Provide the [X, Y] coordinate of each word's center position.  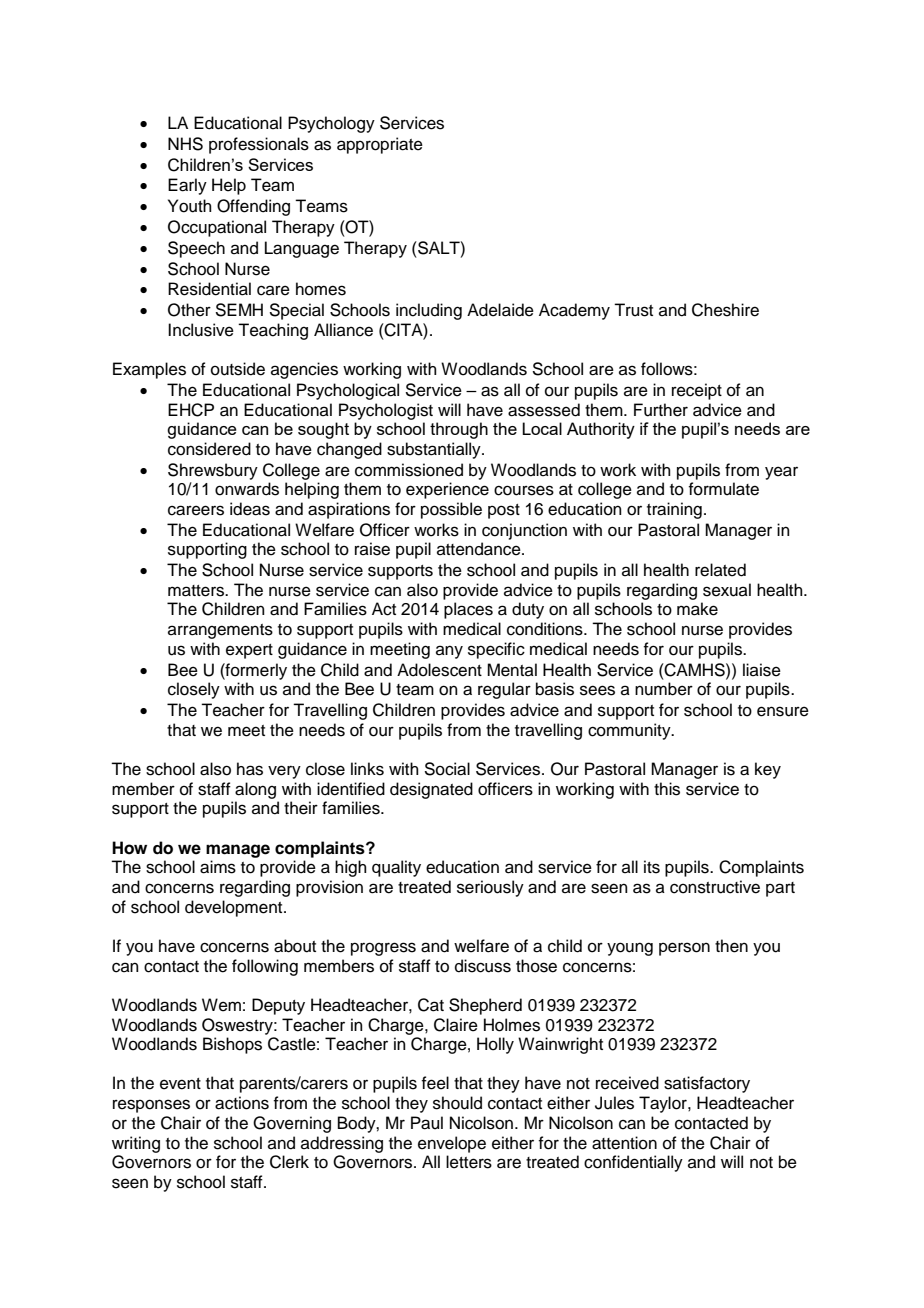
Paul [427, 1123]
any [449, 652]
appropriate [380, 145]
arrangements [220, 631]
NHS [185, 144]
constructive [715, 887]
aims [218, 867]
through [459, 430]
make [697, 609]
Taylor [664, 1104]
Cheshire [725, 310]
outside [238, 369]
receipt [697, 391]
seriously [490, 888]
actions [242, 1103]
